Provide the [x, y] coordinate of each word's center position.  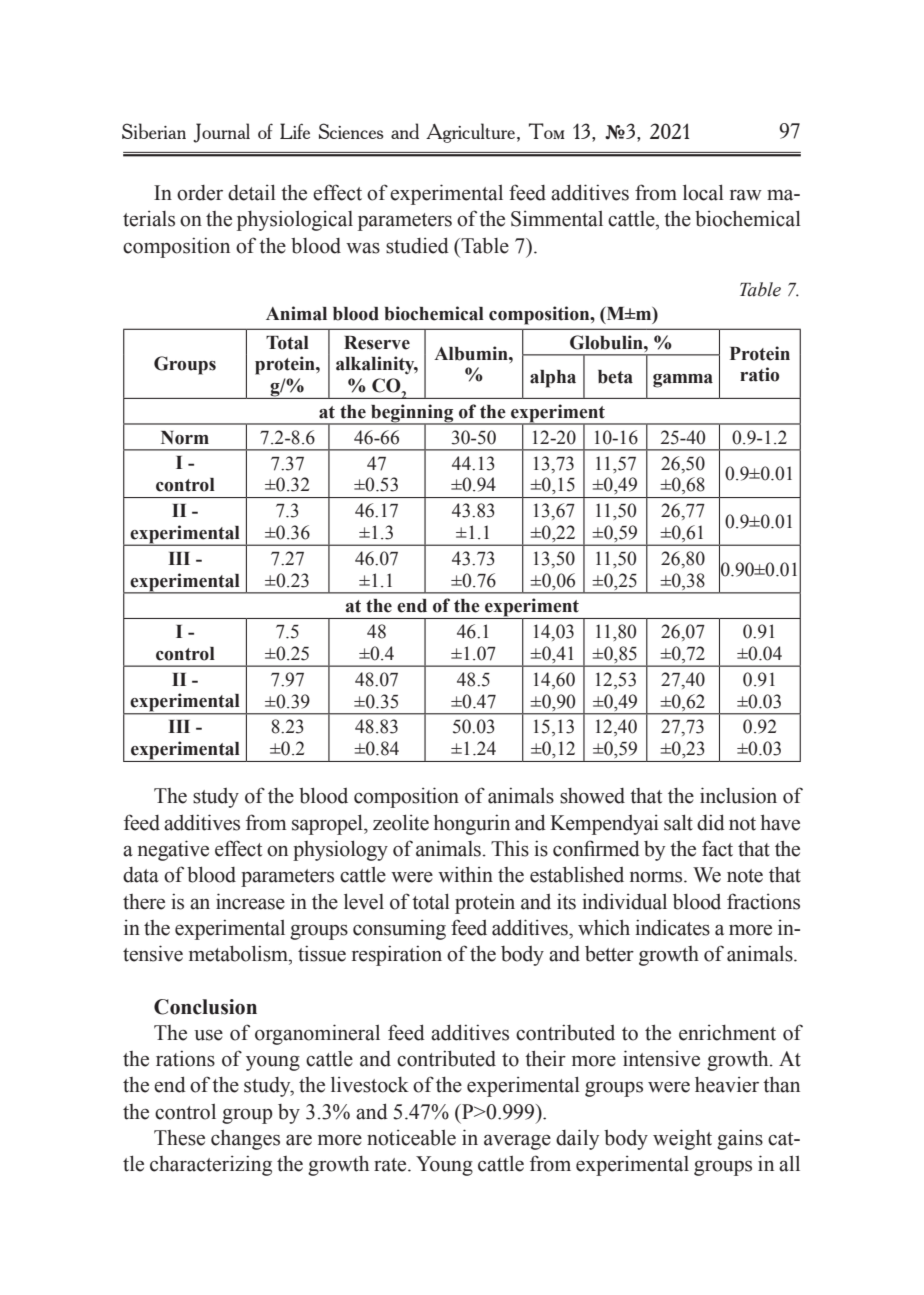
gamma [683, 381]
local [703, 192]
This [510, 848]
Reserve [377, 343]
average [517, 1142]
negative [173, 850]
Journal [221, 133]
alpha [553, 379]
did [711, 822]
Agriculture [472, 133]
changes [245, 1139]
